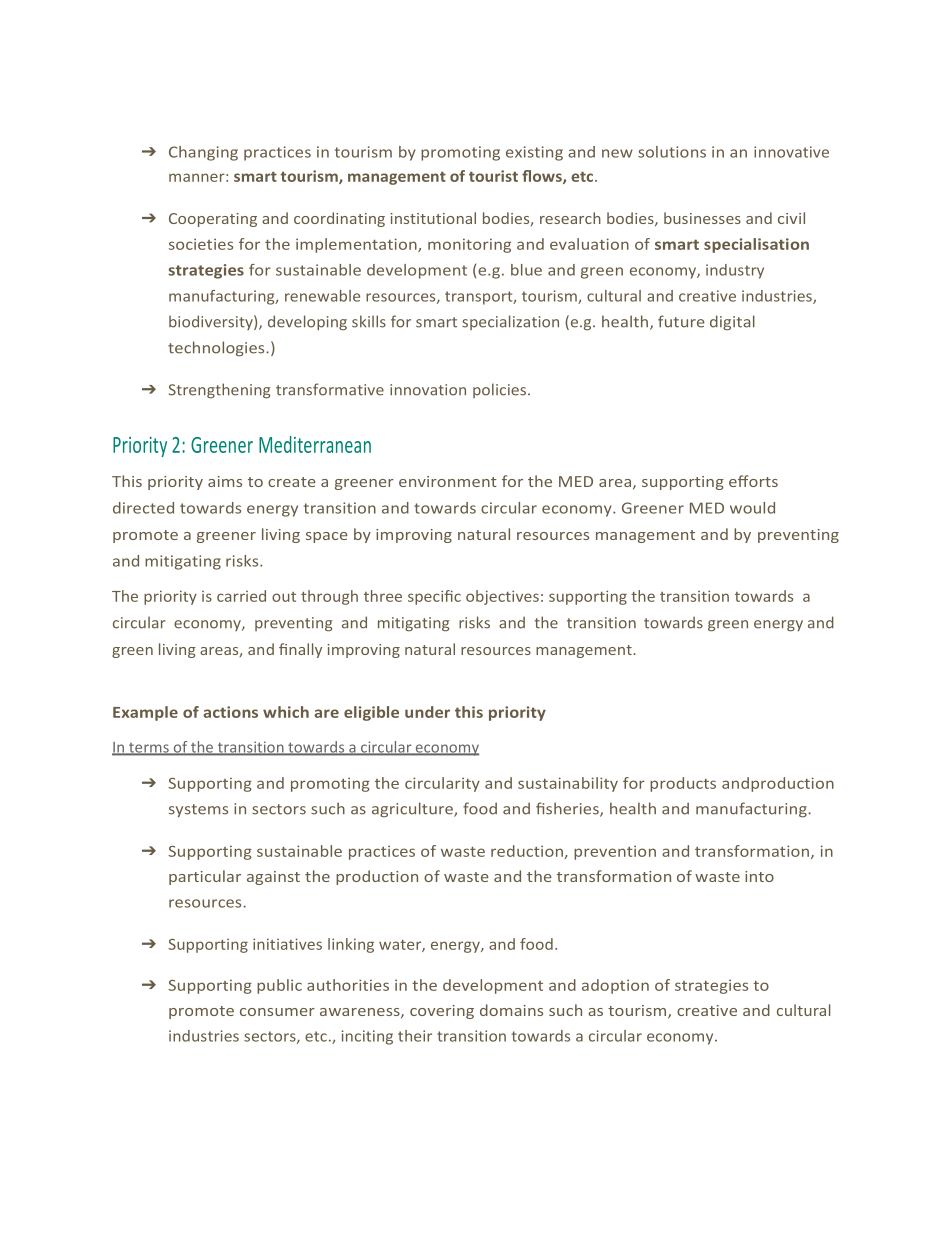  Describe the element at coordinates (528, 852) in the screenshot. I see `reduction` at that location.
